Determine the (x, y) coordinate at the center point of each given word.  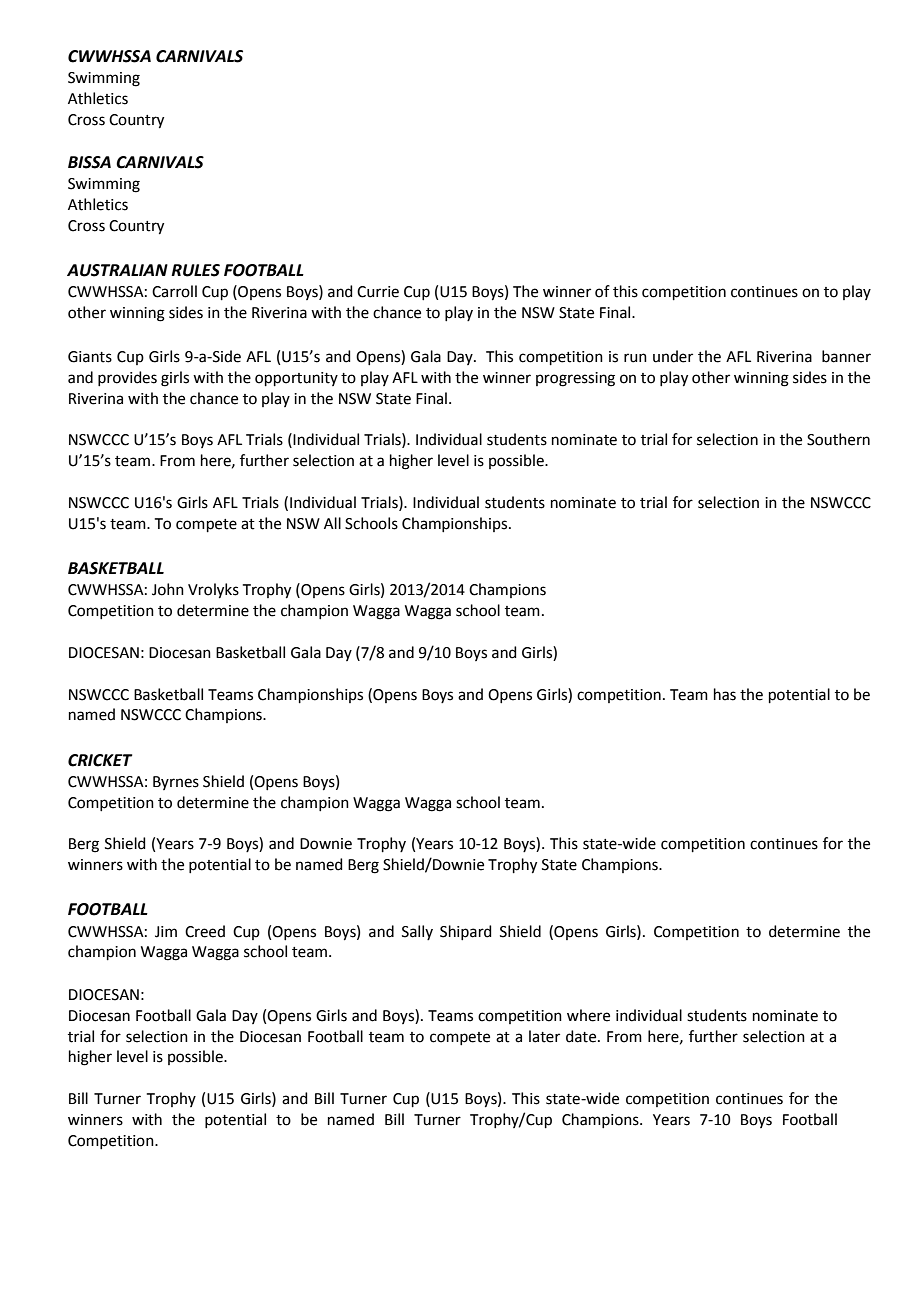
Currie (378, 292)
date (582, 1036)
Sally (417, 932)
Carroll (174, 291)
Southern (838, 439)
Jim (166, 932)
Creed (205, 931)
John (168, 589)
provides (127, 378)
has (725, 694)
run (635, 358)
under (673, 356)
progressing (575, 379)
